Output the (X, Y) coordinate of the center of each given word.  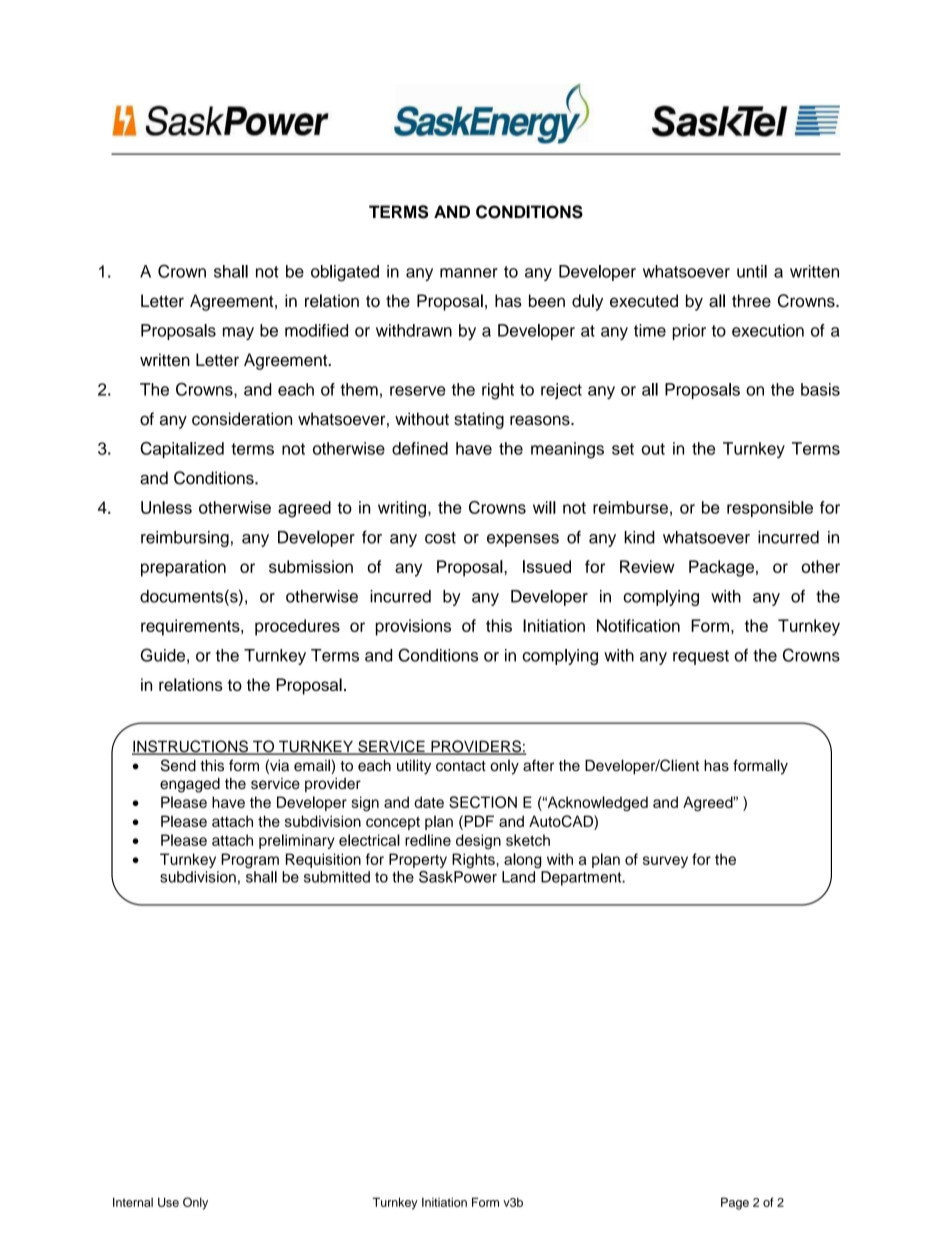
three (751, 300)
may (238, 333)
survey (665, 862)
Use (168, 1202)
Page (735, 1203)
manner (469, 273)
